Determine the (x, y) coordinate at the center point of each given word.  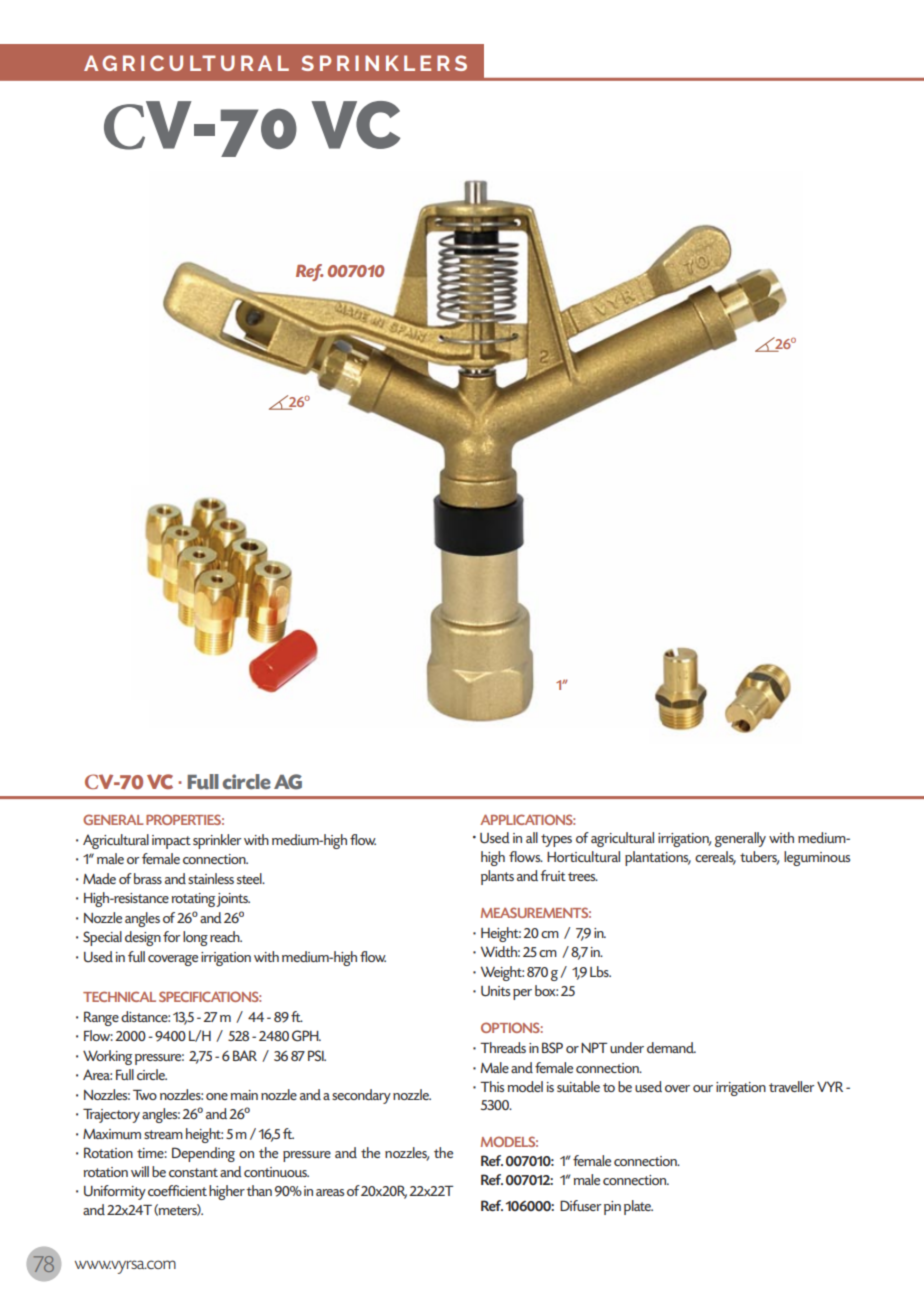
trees (583, 876)
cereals (715, 858)
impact (171, 842)
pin (612, 1208)
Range (101, 1018)
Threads (503, 1047)
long (195, 938)
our (703, 1088)
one (217, 1096)
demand (671, 1047)
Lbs (600, 971)
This (492, 1086)
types (556, 840)
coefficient (177, 1190)
